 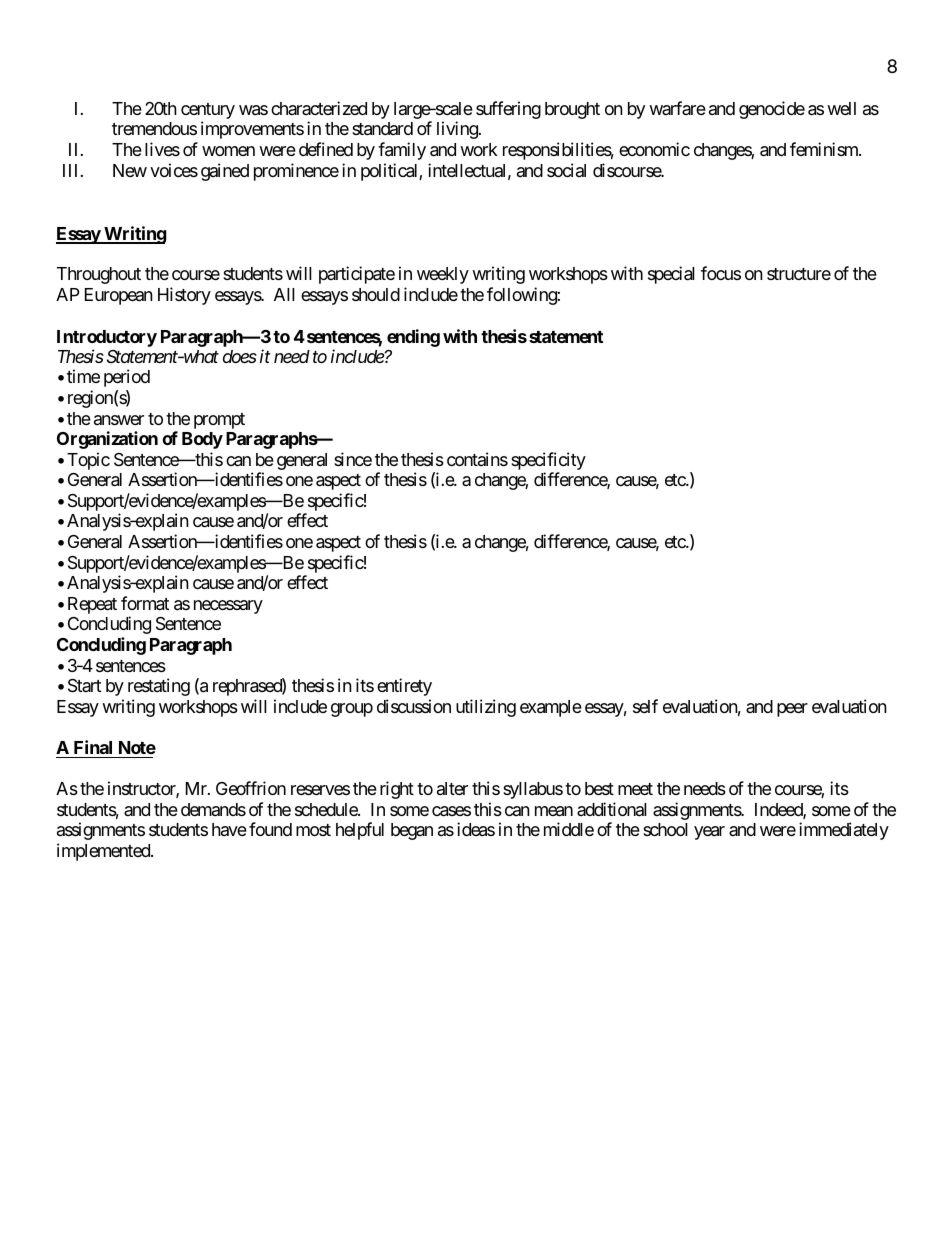 I want to click on format, so click(x=145, y=603).
